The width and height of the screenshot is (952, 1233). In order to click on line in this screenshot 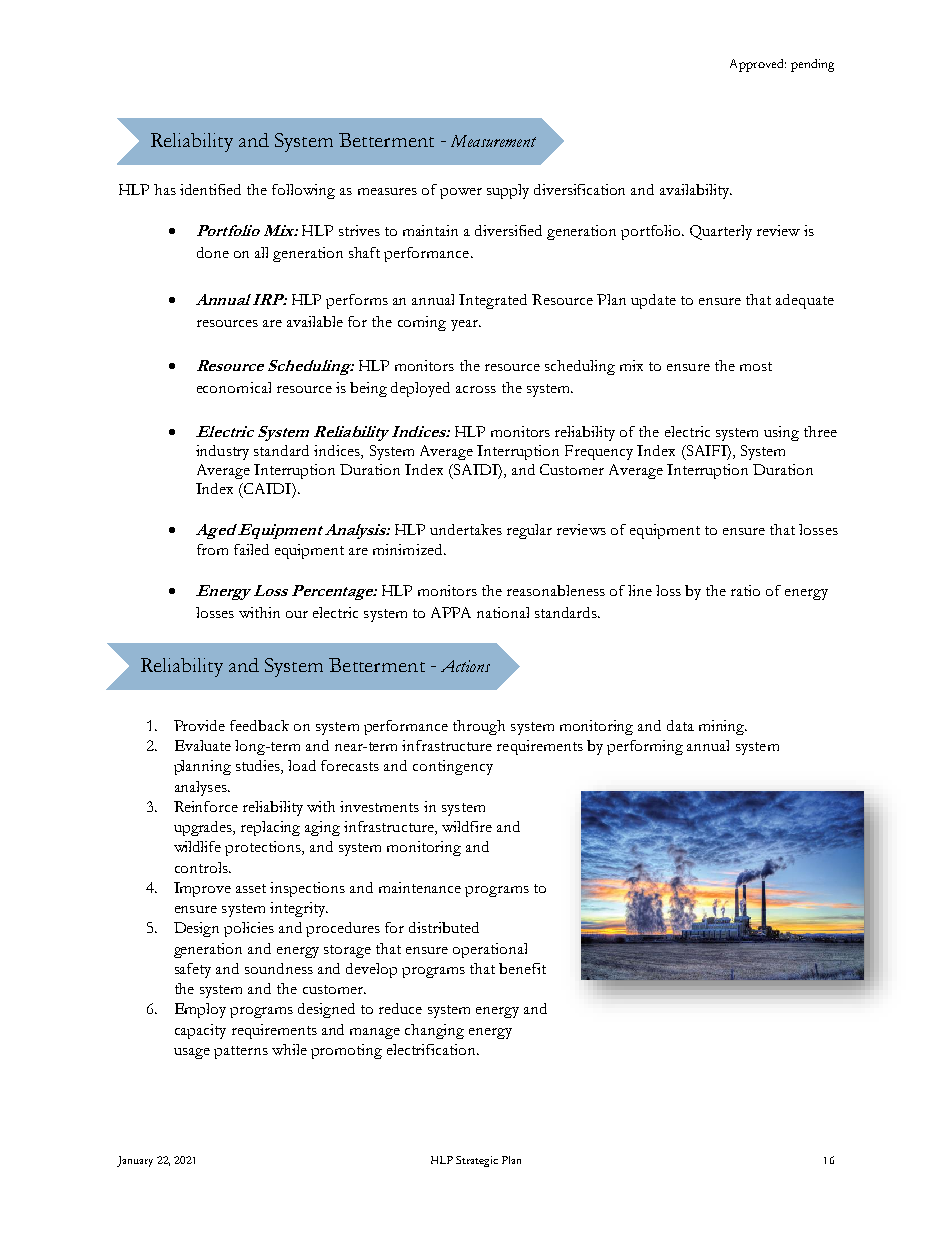, I will do `click(640, 590)`.
